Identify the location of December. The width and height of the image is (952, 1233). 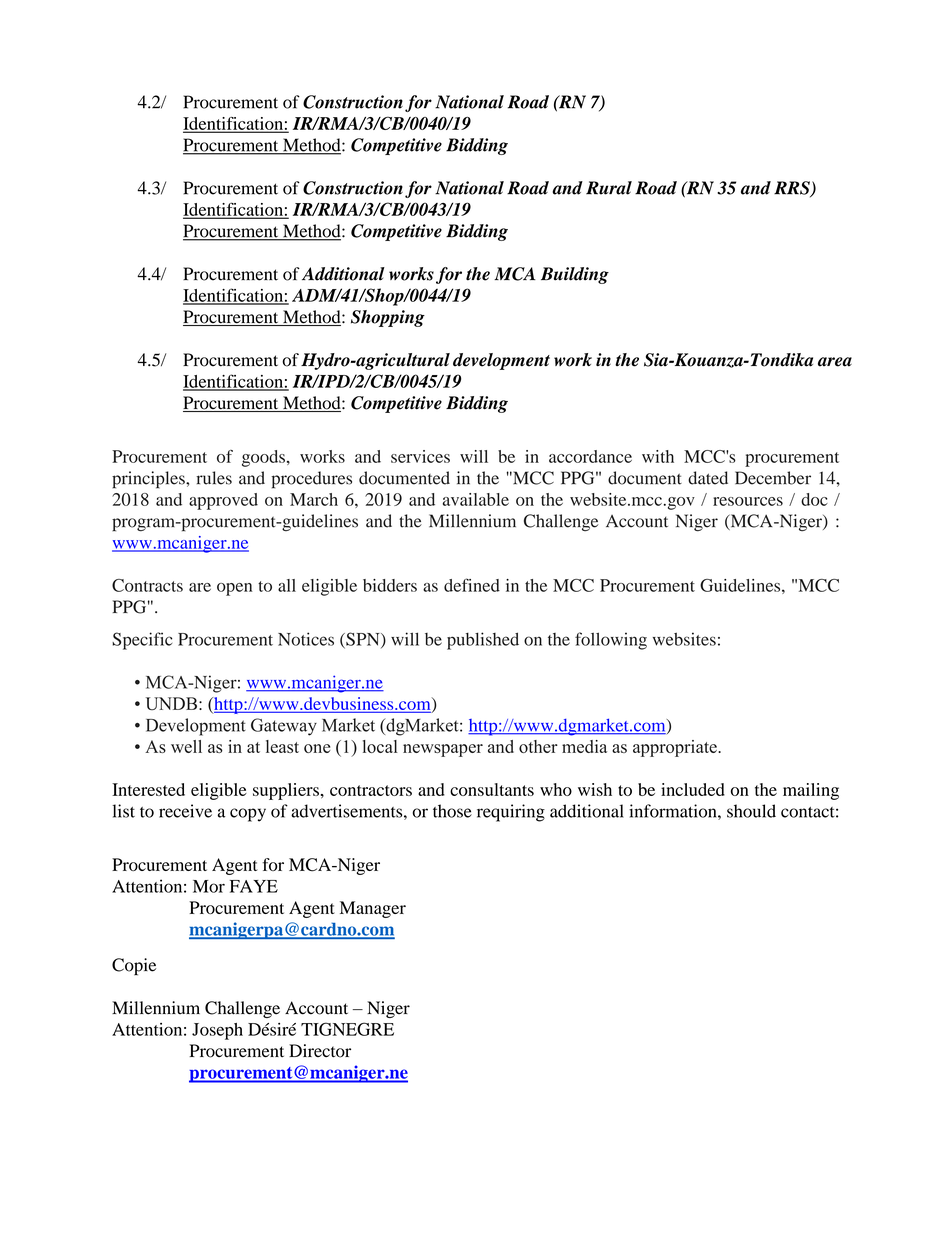
(773, 478).
